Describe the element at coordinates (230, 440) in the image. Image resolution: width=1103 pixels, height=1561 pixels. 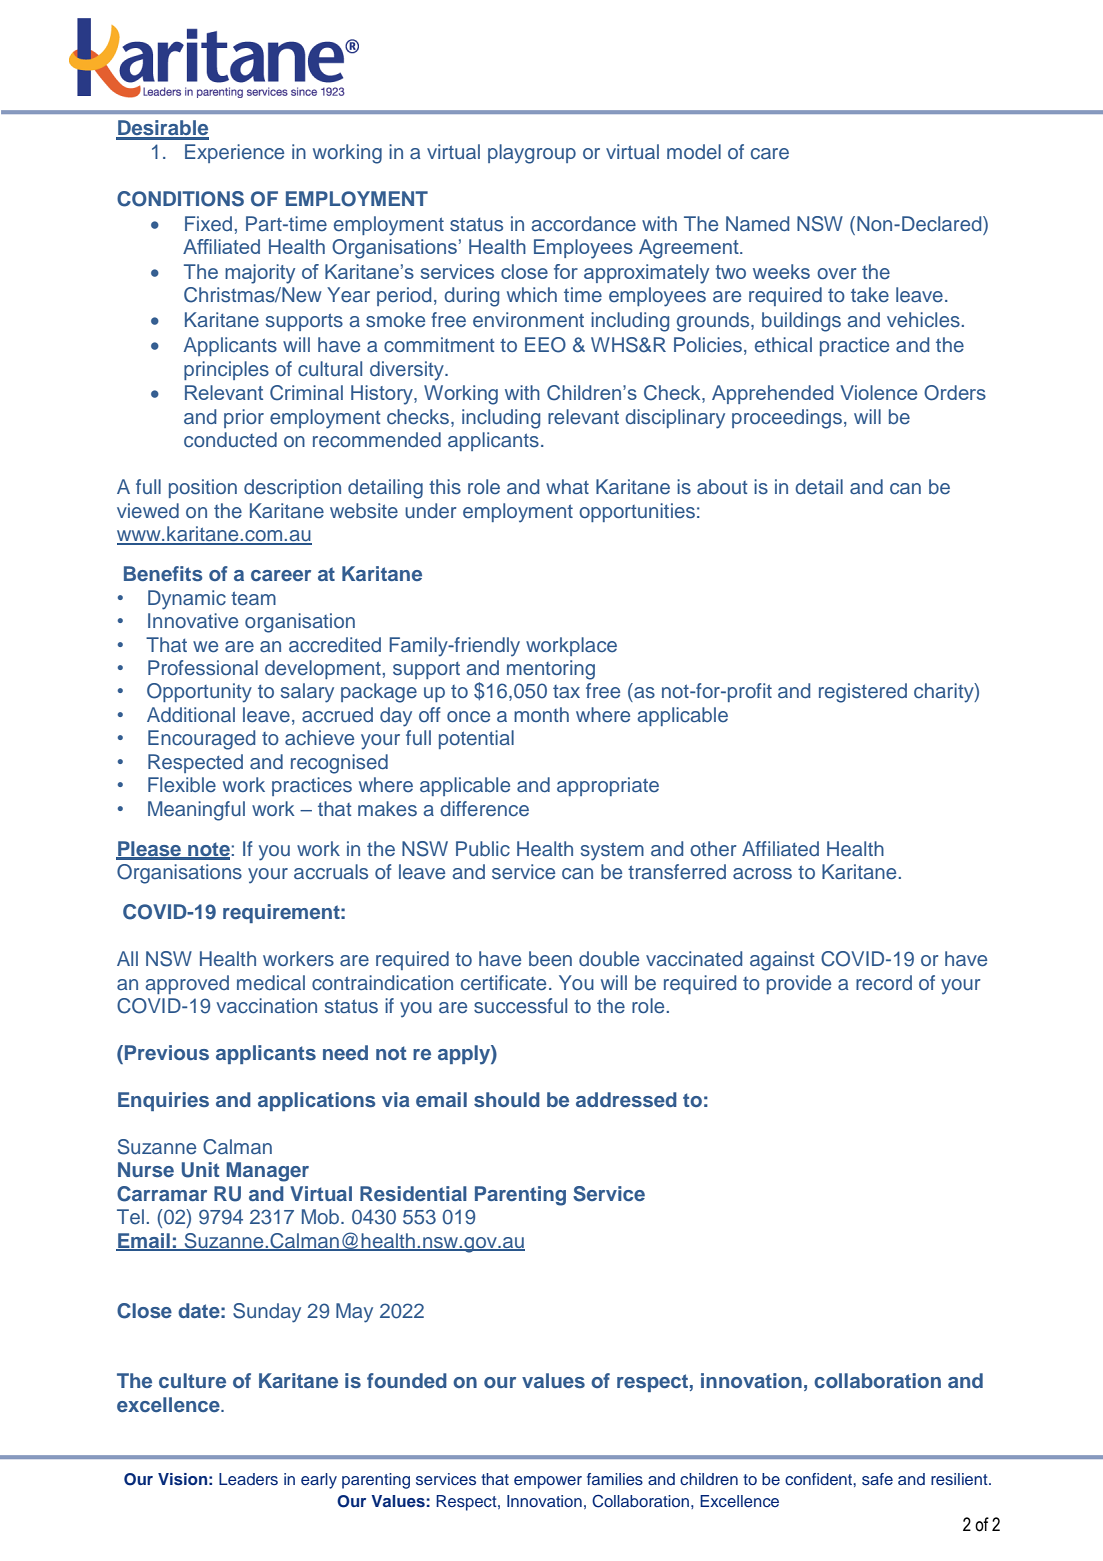
I see `conducted` at that location.
